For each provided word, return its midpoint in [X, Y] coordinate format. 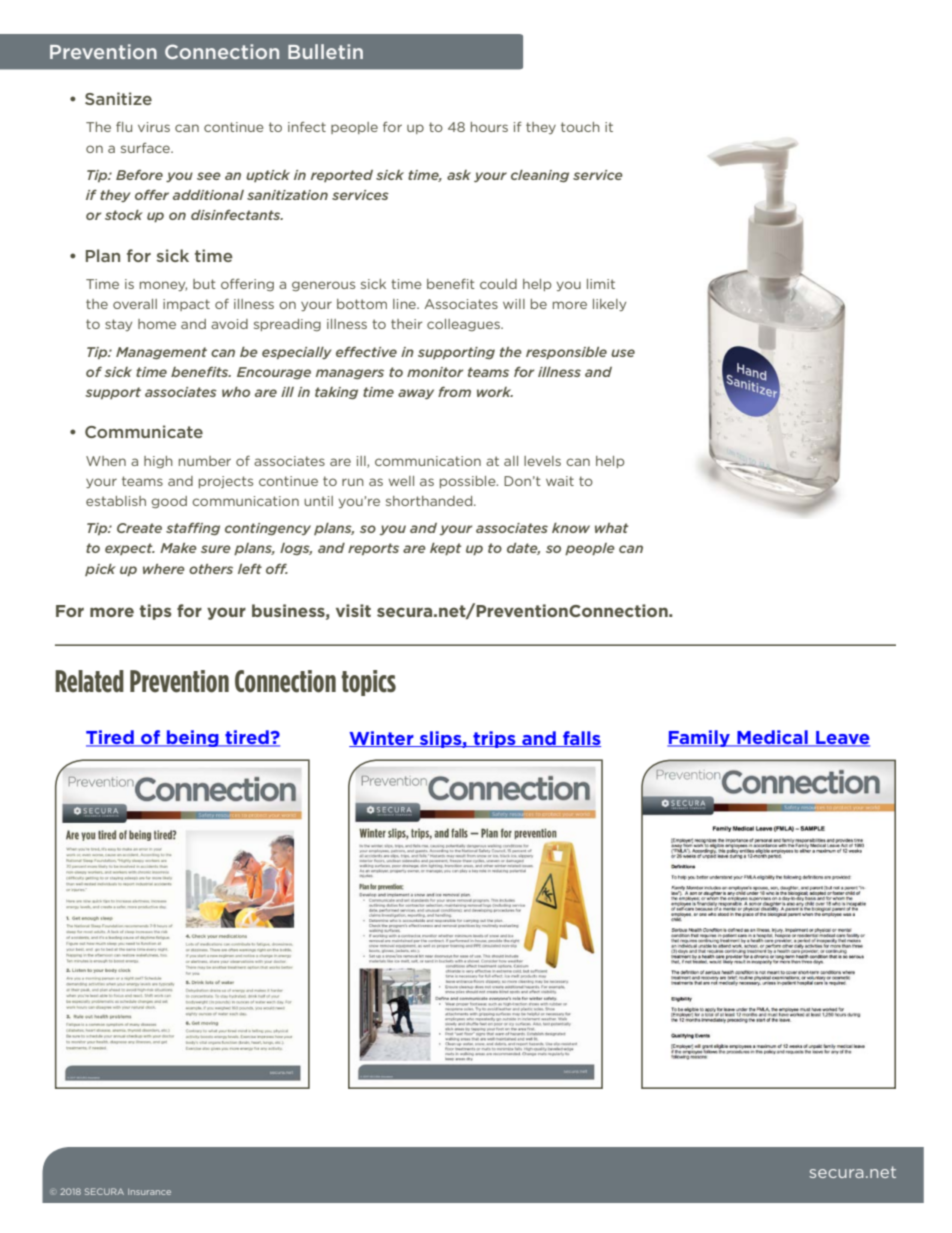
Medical [772, 738]
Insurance [149, 1192]
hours [489, 127]
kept [445, 549]
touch [580, 127]
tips [156, 612]
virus [154, 127]
